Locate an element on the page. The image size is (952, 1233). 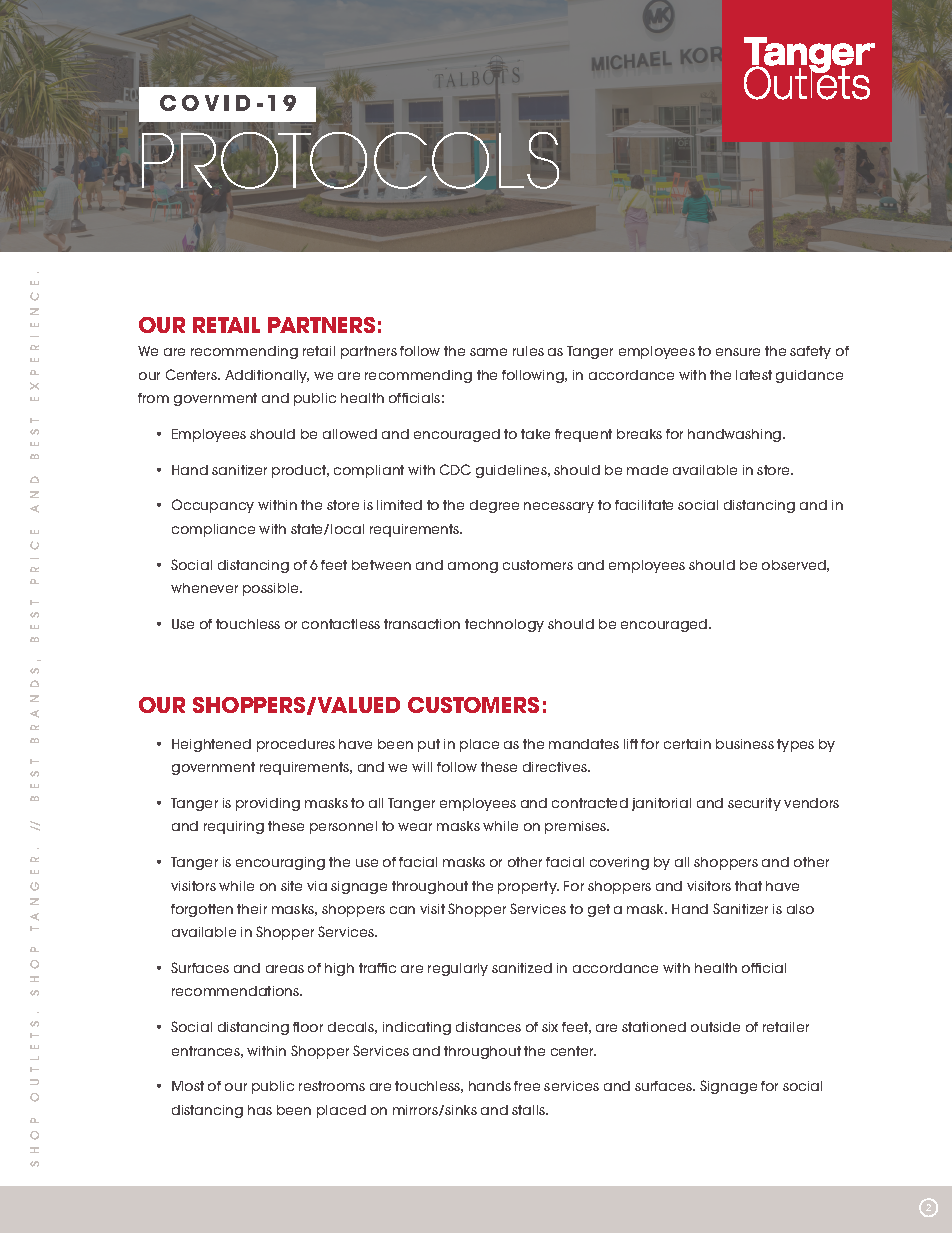
same is located at coordinates (488, 352).
